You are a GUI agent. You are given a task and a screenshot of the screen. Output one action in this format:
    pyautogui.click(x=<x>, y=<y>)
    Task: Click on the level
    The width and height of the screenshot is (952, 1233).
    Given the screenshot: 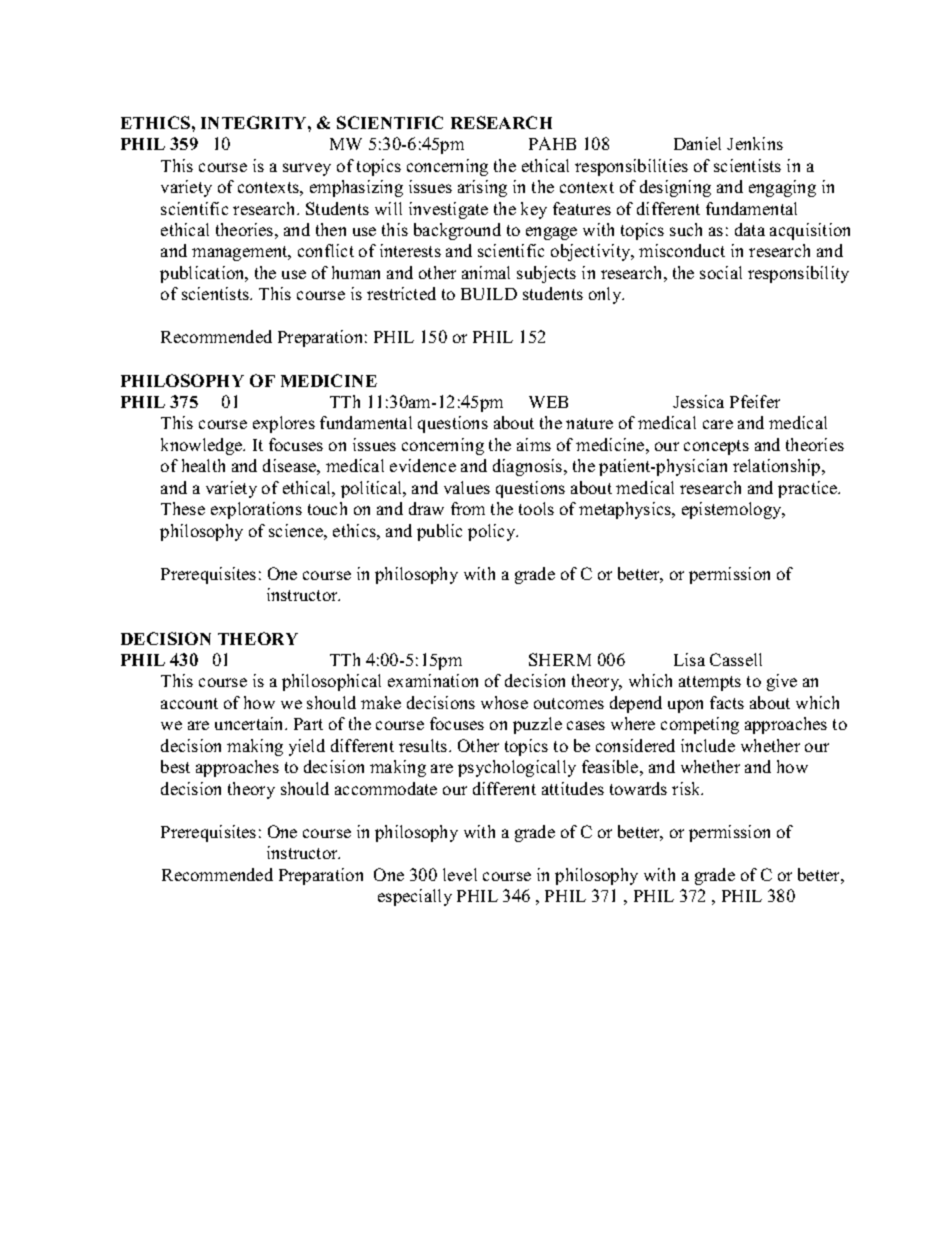 What is the action you would take?
    pyautogui.click(x=460, y=874)
